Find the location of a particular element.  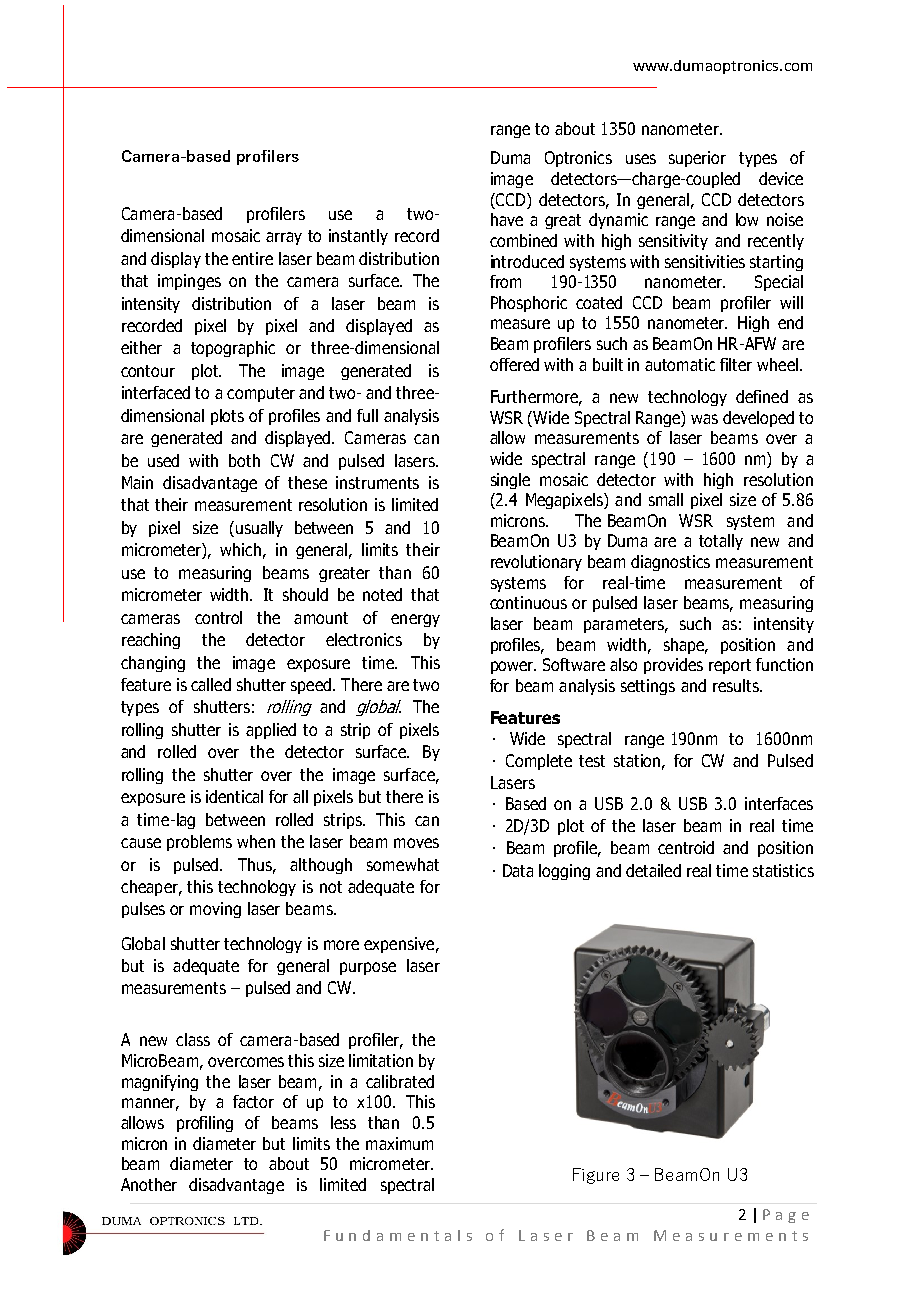

have is located at coordinates (507, 219).
